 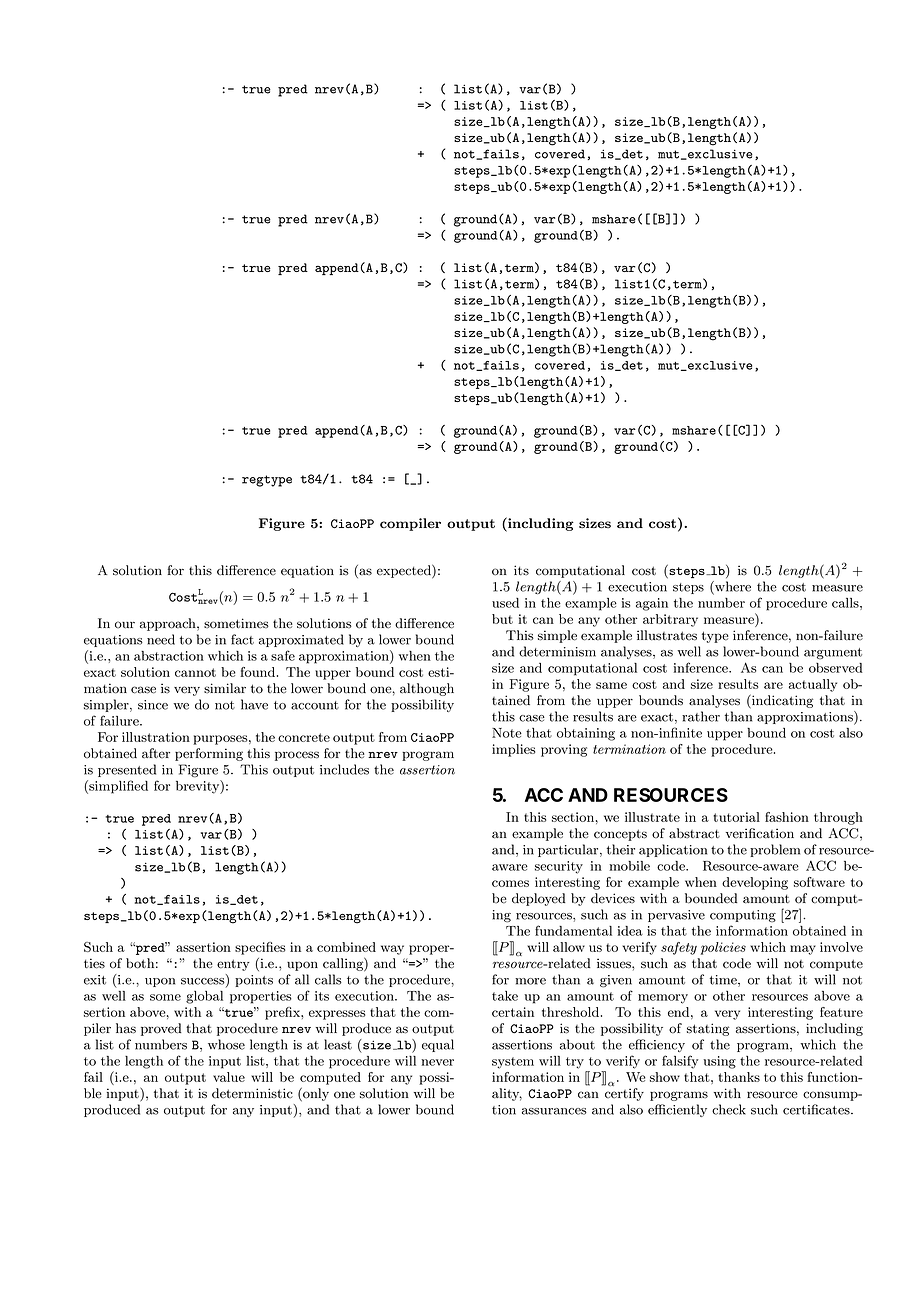 What do you see at coordinates (732, 587) in the screenshot?
I see `where` at bounding box center [732, 587].
